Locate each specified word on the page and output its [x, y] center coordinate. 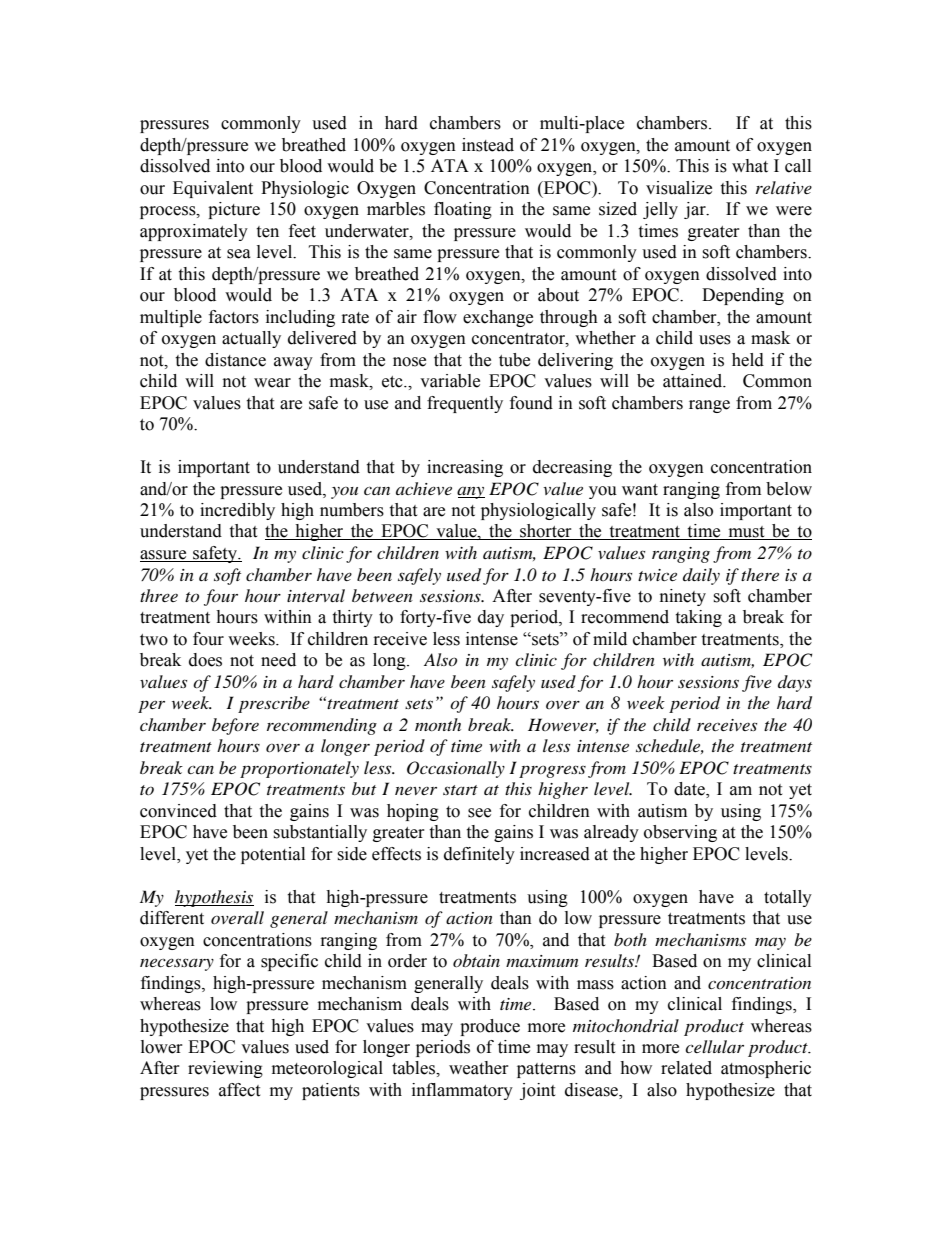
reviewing [225, 1069]
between [382, 595]
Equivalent [213, 189]
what [750, 166]
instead [488, 145]
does [205, 660]
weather [479, 1068]
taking [698, 618]
